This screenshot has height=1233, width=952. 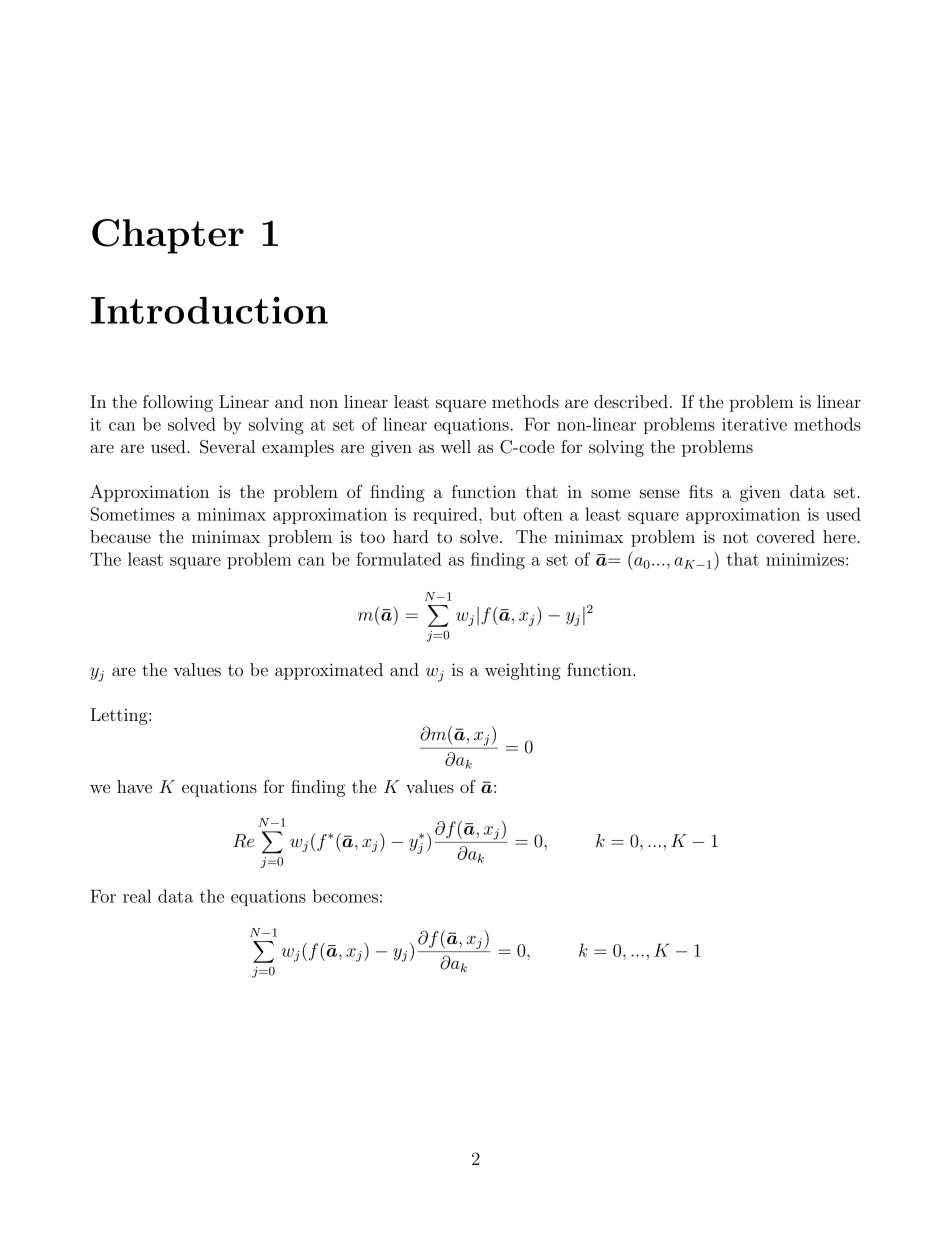 I want to click on Chapter, so click(x=168, y=236).
